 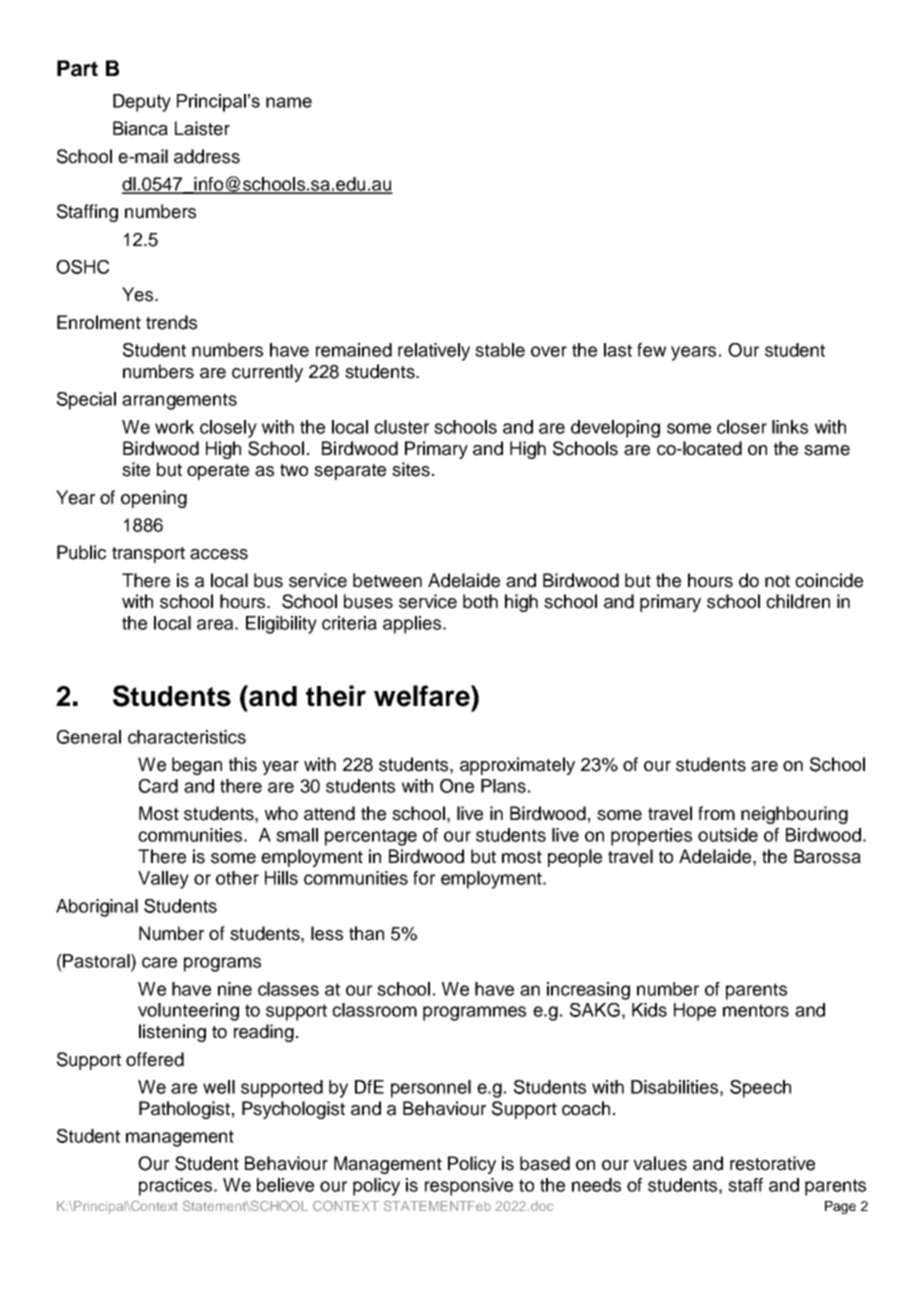 What do you see at coordinates (651, 350) in the document?
I see `few` at bounding box center [651, 350].
